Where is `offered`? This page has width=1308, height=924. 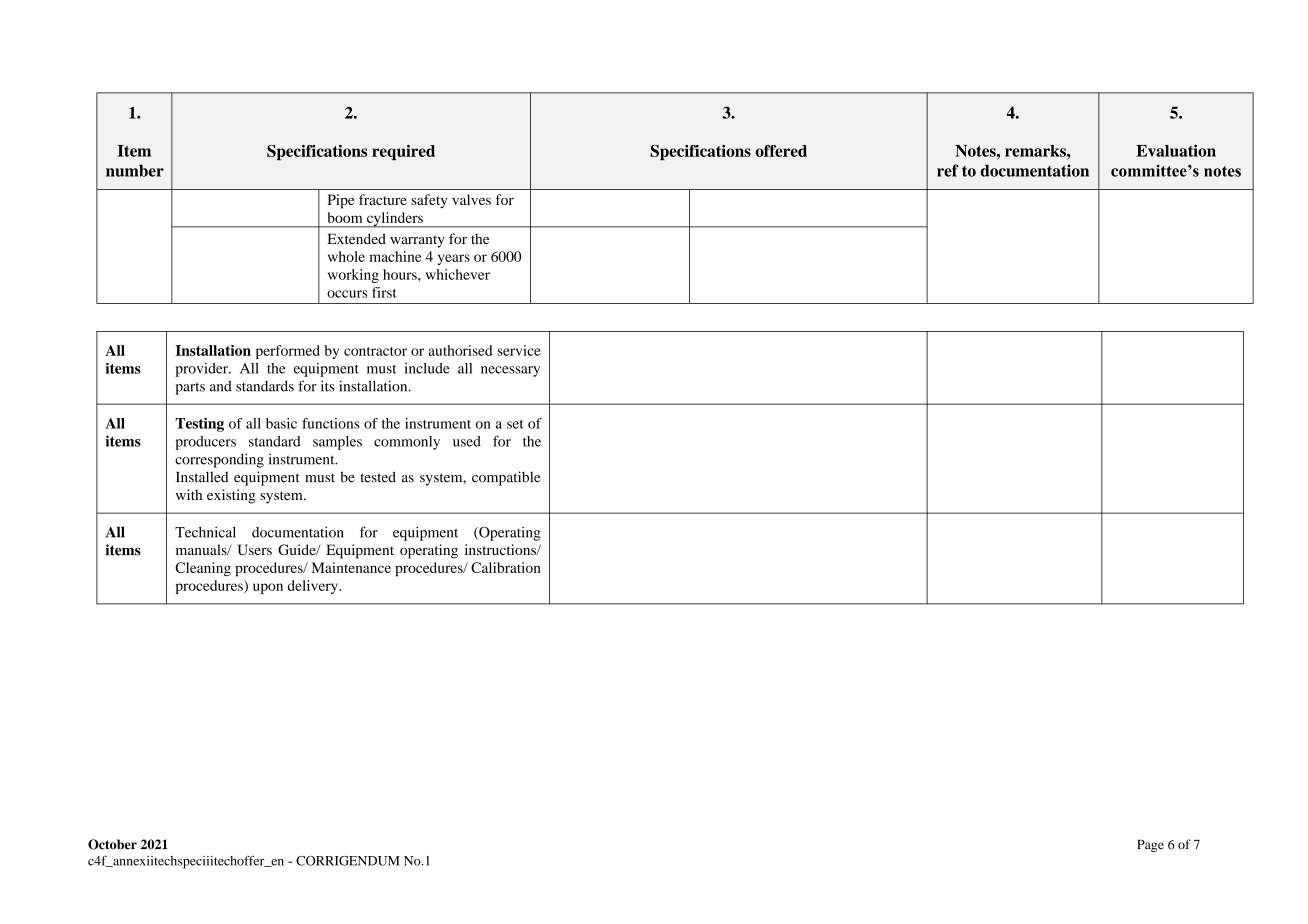
offered is located at coordinates (781, 151).
